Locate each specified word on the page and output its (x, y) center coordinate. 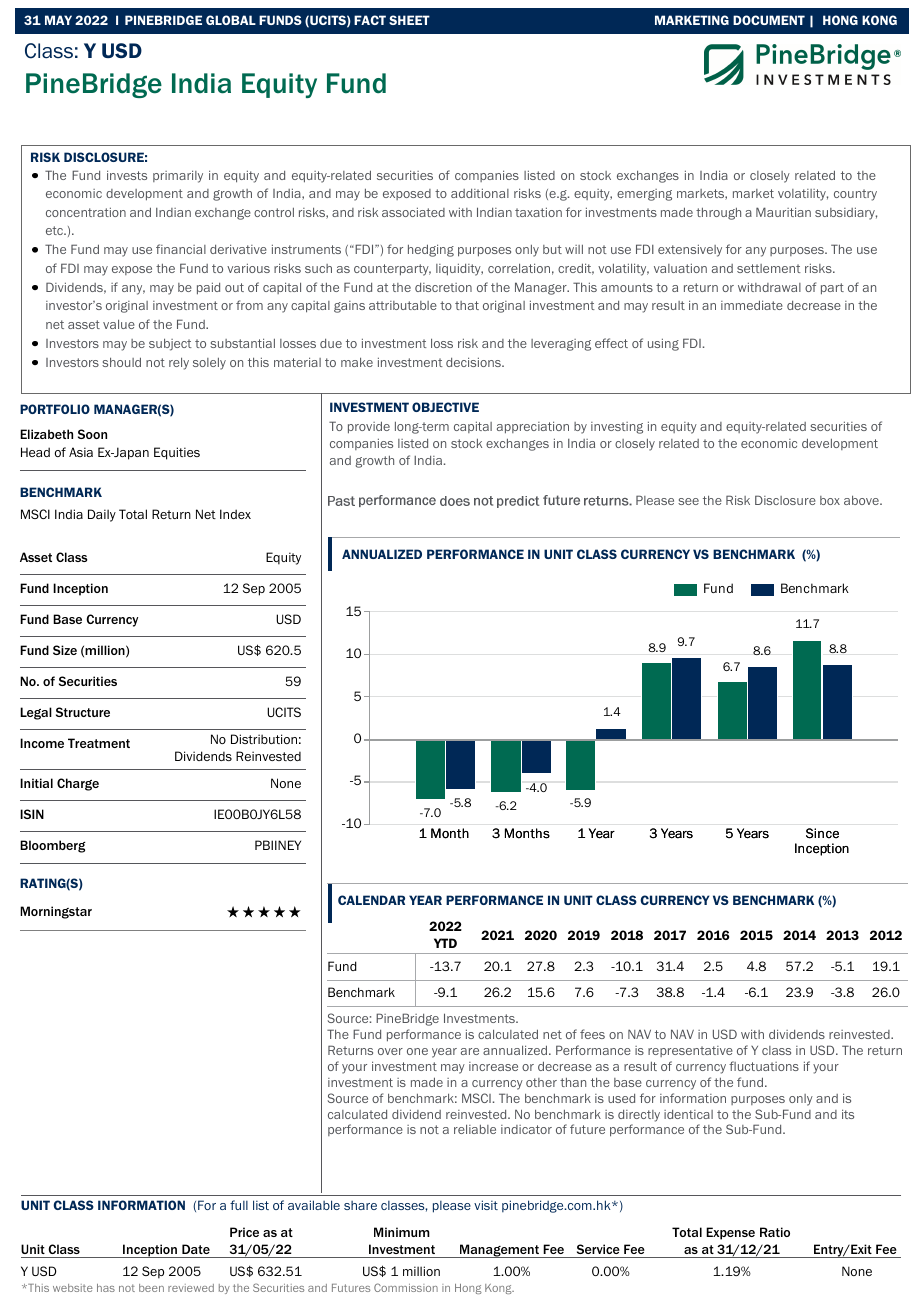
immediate (752, 305)
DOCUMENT (769, 20)
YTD (445, 943)
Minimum (402, 1232)
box (830, 500)
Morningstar (56, 912)
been (151, 1288)
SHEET (409, 20)
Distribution (264, 739)
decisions (474, 362)
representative (690, 1051)
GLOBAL (231, 20)
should (121, 362)
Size (65, 650)
